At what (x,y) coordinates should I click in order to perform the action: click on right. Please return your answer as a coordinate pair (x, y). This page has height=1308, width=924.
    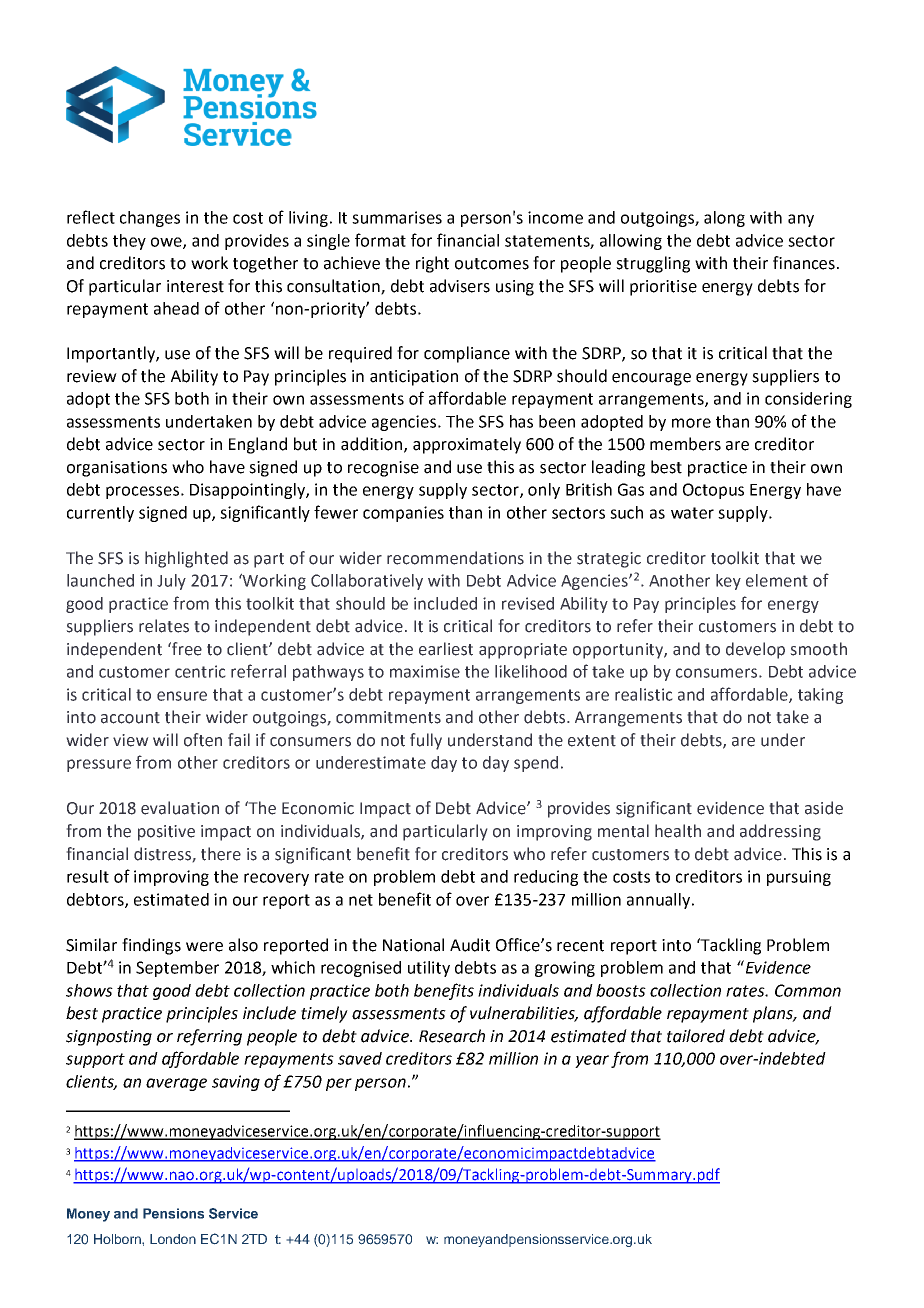
    Looking at the image, I should click on (432, 264).
